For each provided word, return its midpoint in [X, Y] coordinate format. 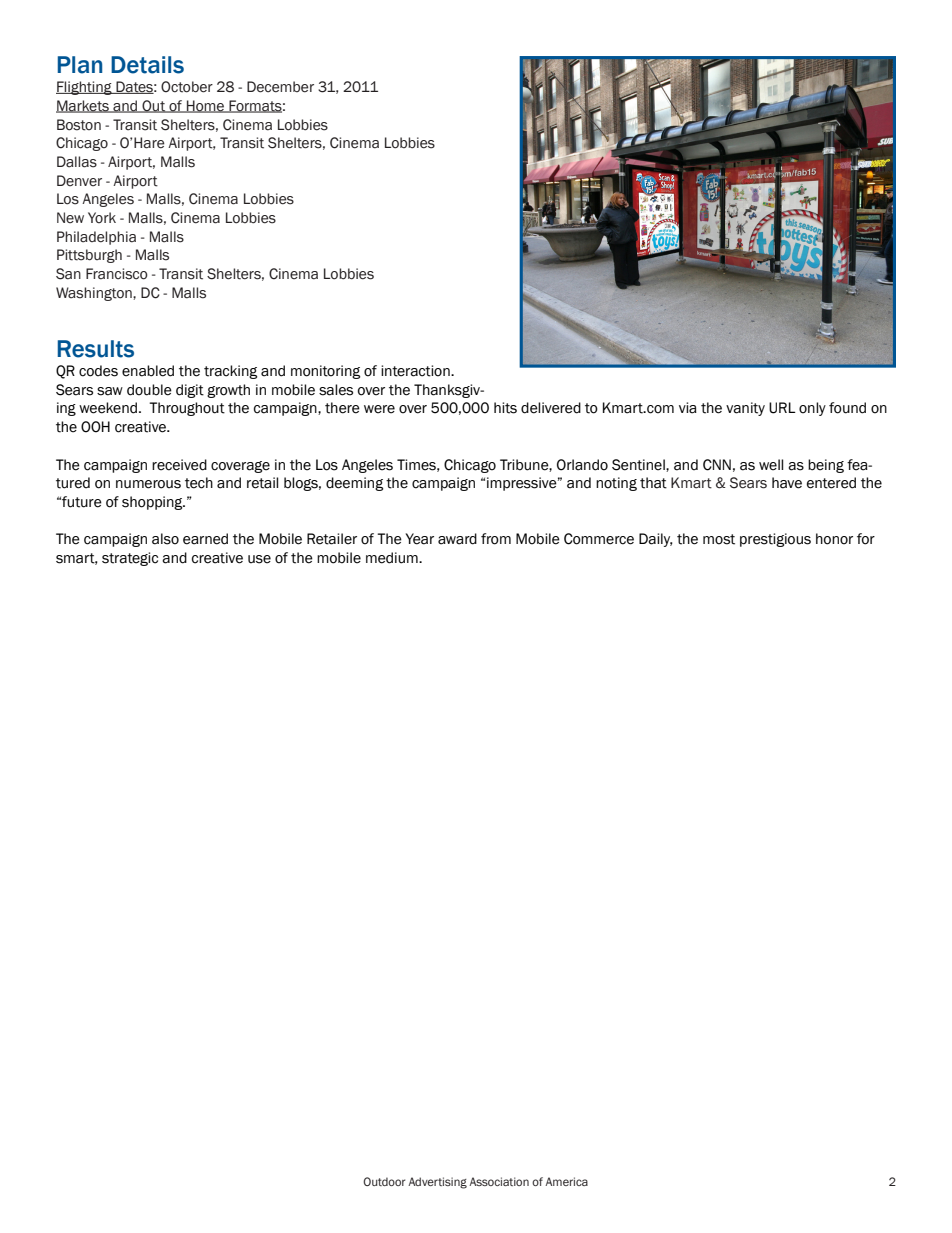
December [280, 87]
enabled [148, 371]
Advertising [437, 1183]
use [259, 559]
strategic [130, 559]
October [187, 87]
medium [393, 558]
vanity [745, 409]
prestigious [775, 540]
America [566, 1181]
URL [782, 408]
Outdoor [384, 1181]
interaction [416, 371]
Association [499, 1181]
